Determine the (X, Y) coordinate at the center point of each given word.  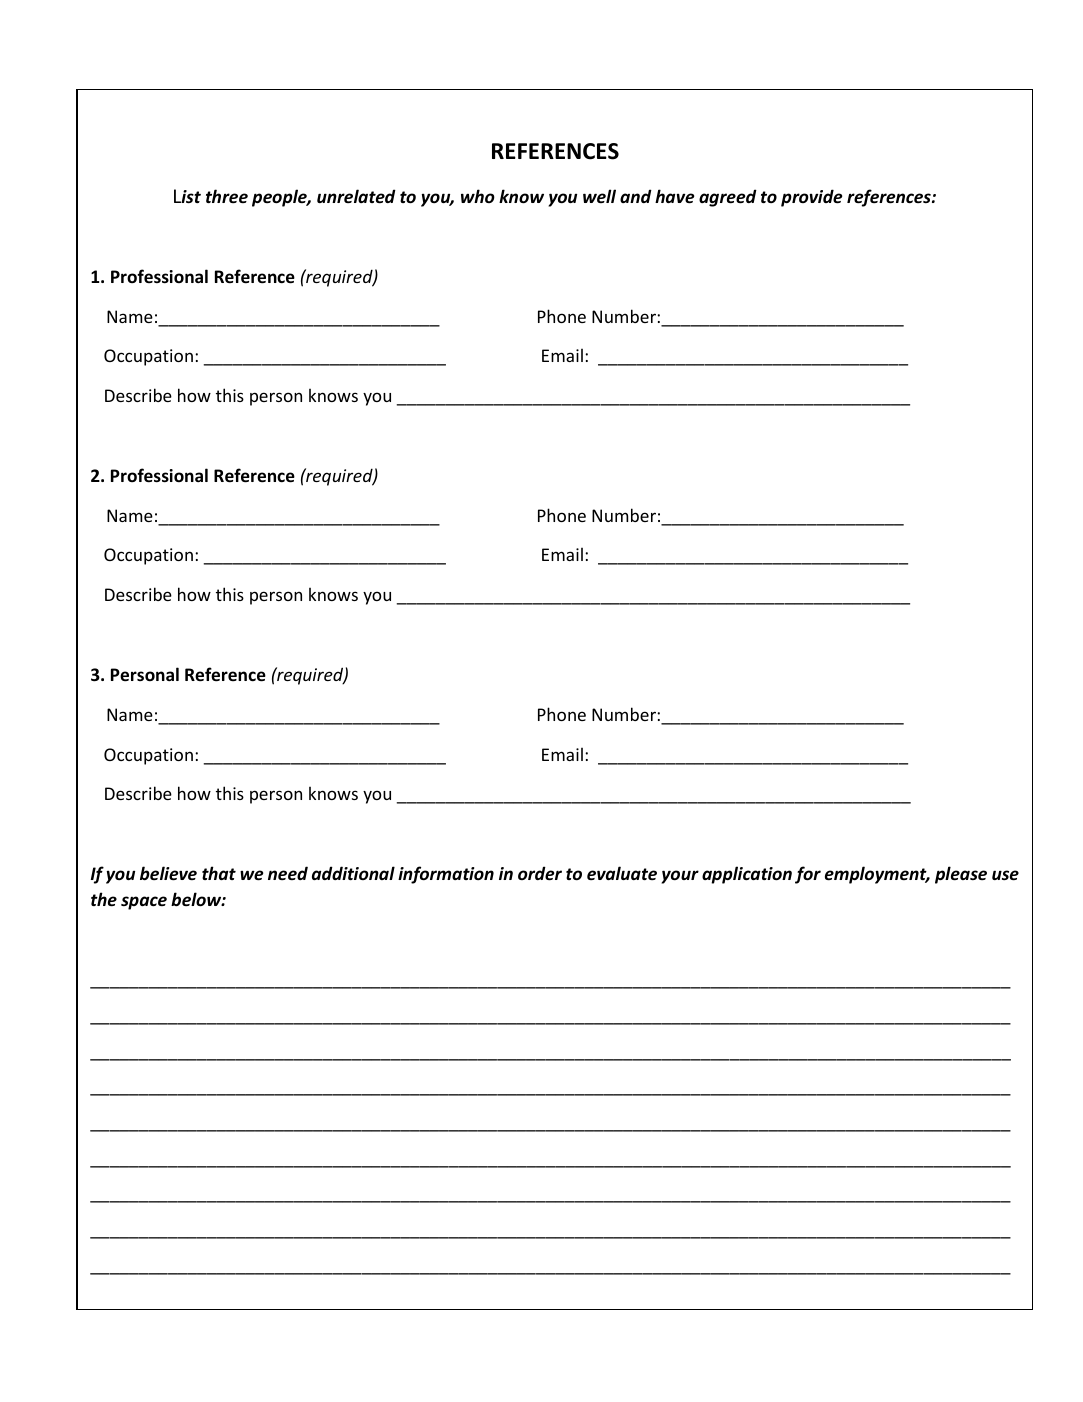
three (227, 196)
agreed (728, 198)
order (540, 873)
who (478, 196)
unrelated (356, 196)
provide (811, 198)
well (599, 196)
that (219, 873)
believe (168, 873)
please (961, 875)
